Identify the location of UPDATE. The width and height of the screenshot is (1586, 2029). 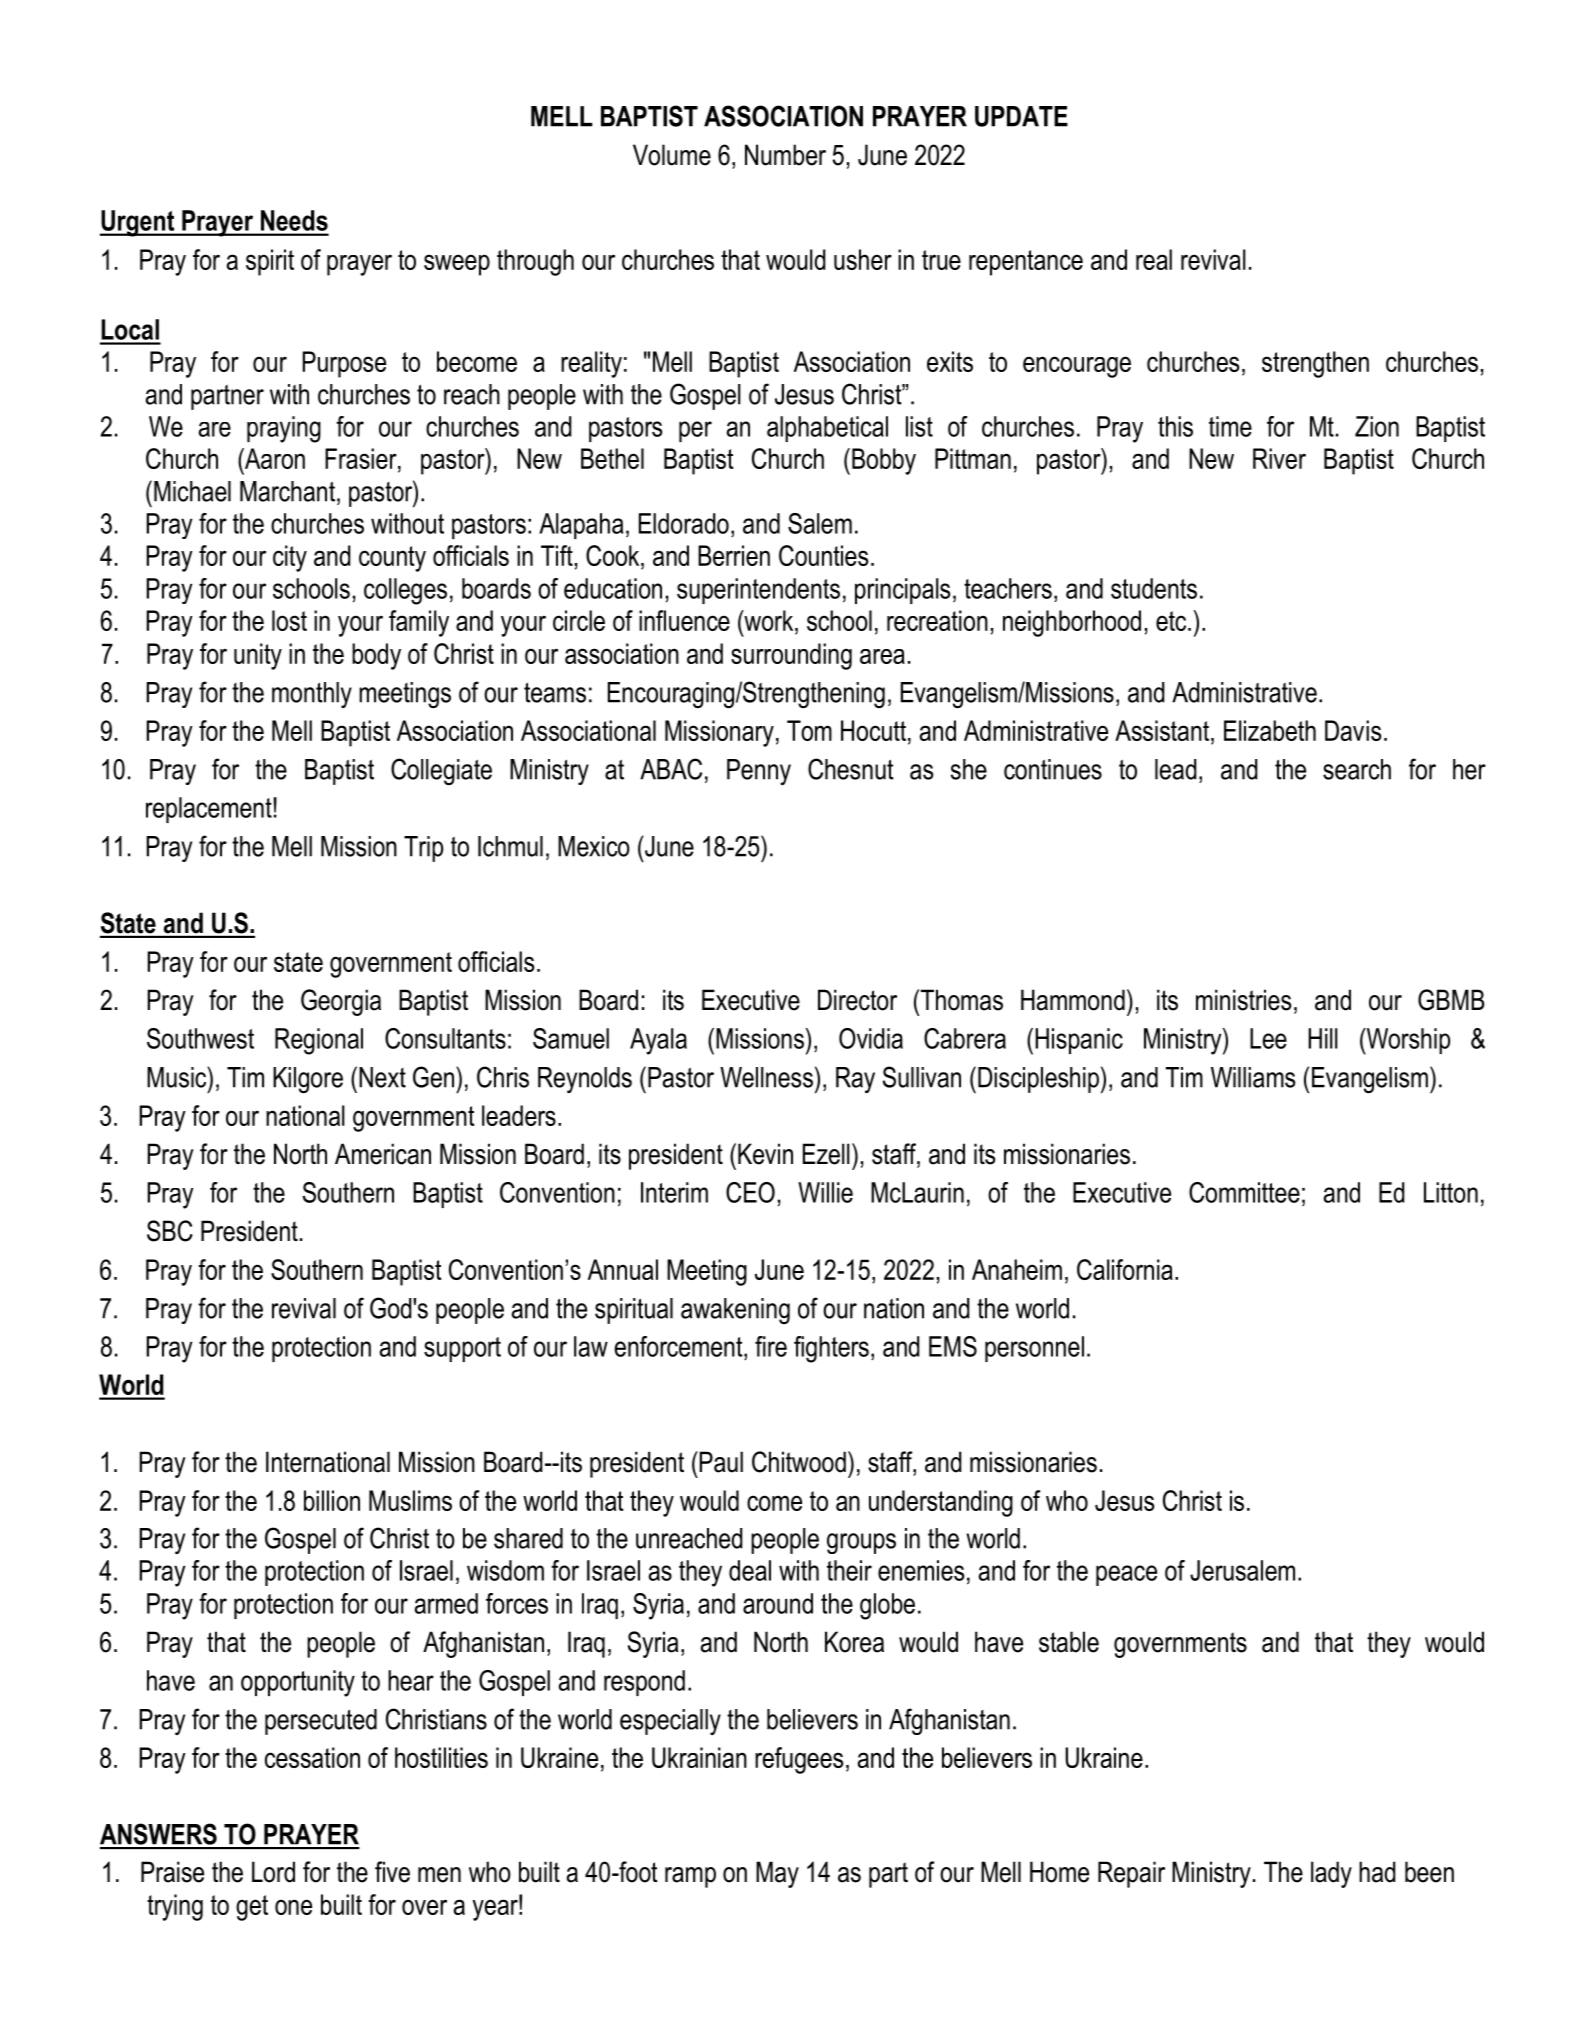
(1021, 116).
